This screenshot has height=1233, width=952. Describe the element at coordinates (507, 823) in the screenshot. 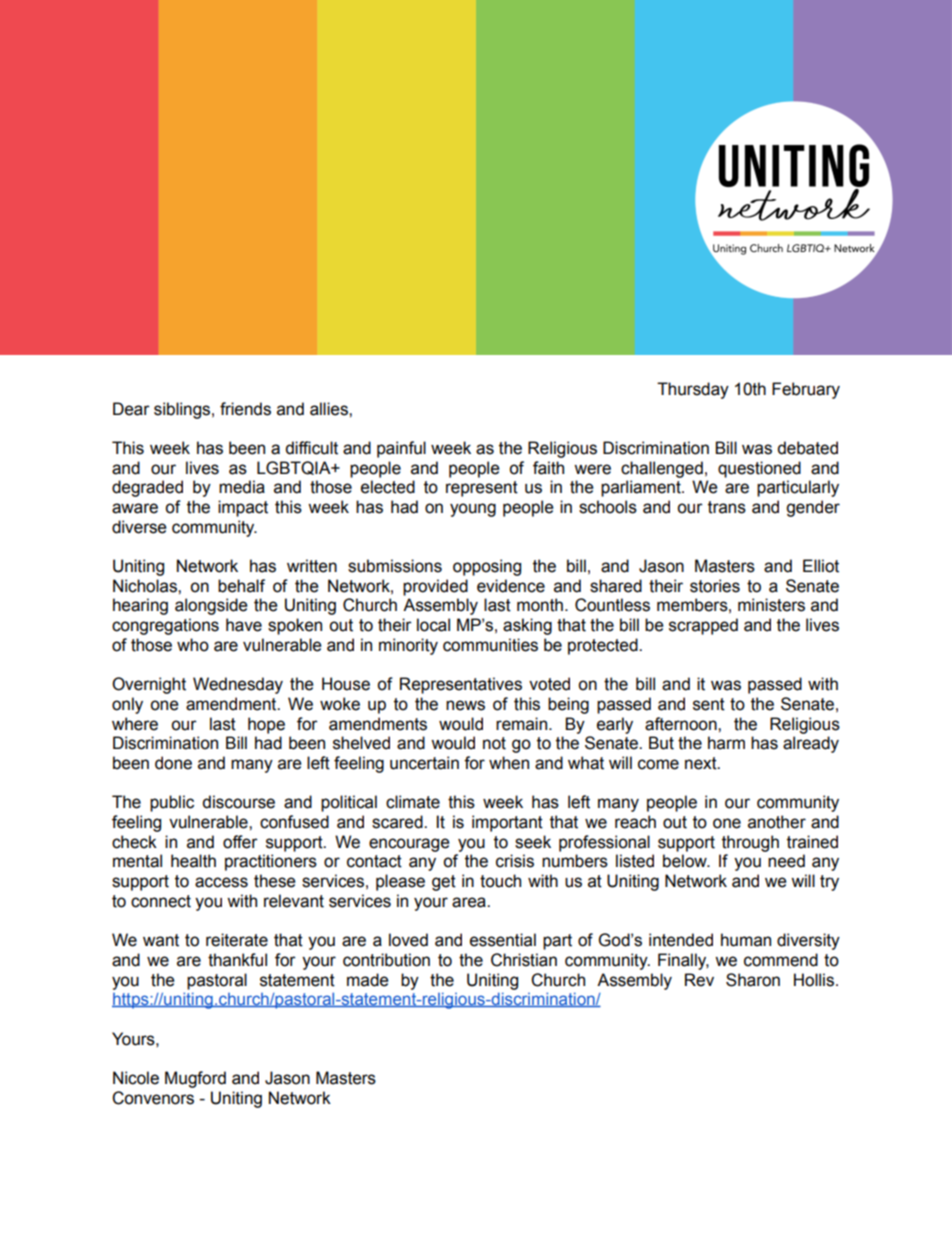

I see `important` at that location.
